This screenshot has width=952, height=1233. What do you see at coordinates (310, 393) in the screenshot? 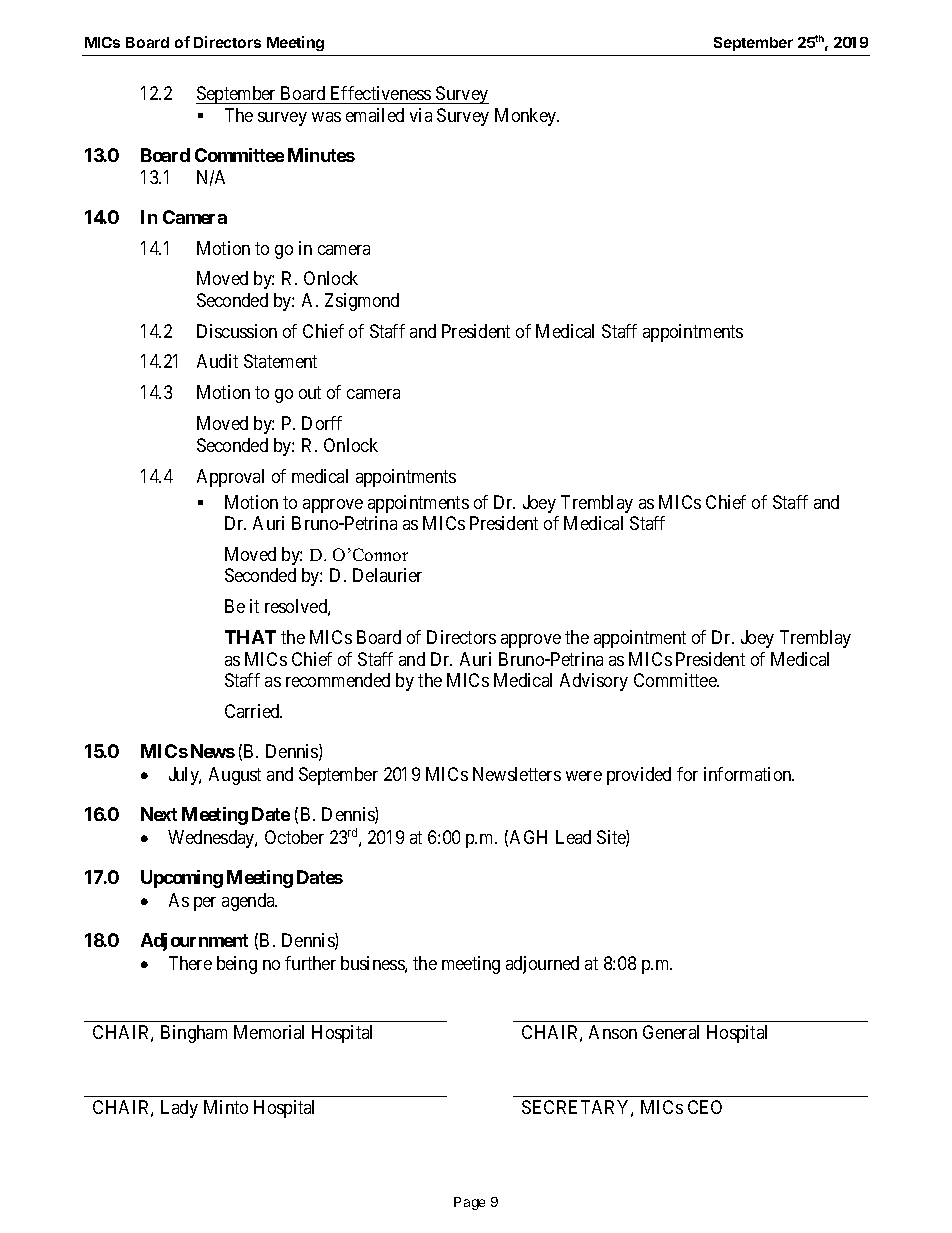
I see `out` at bounding box center [310, 393].
